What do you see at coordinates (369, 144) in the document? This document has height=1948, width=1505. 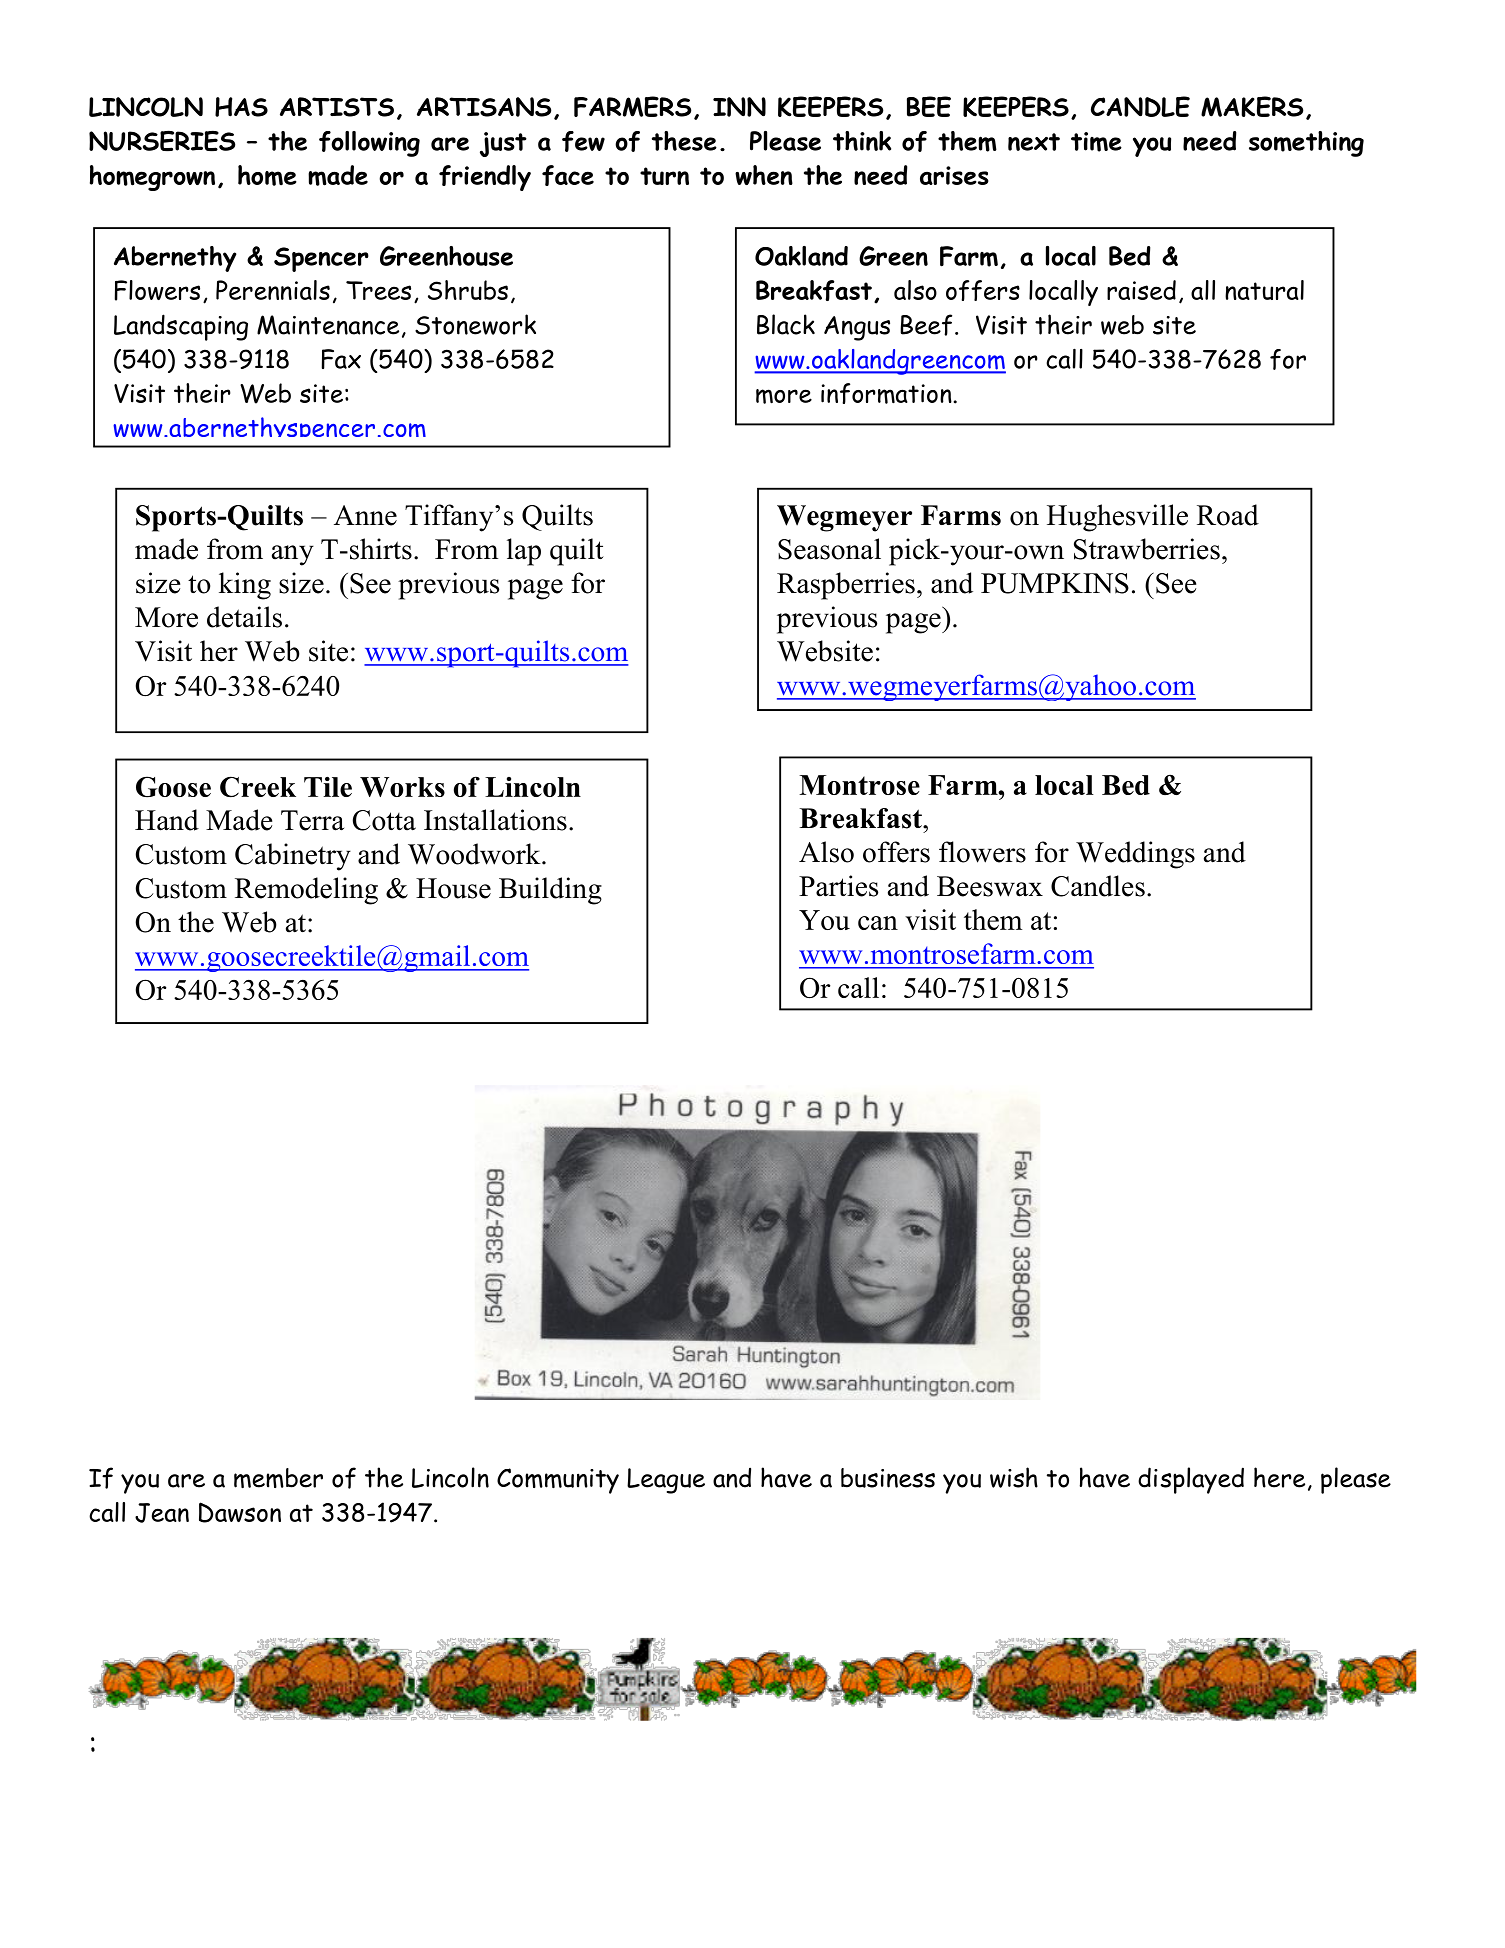 I see `following` at bounding box center [369, 144].
